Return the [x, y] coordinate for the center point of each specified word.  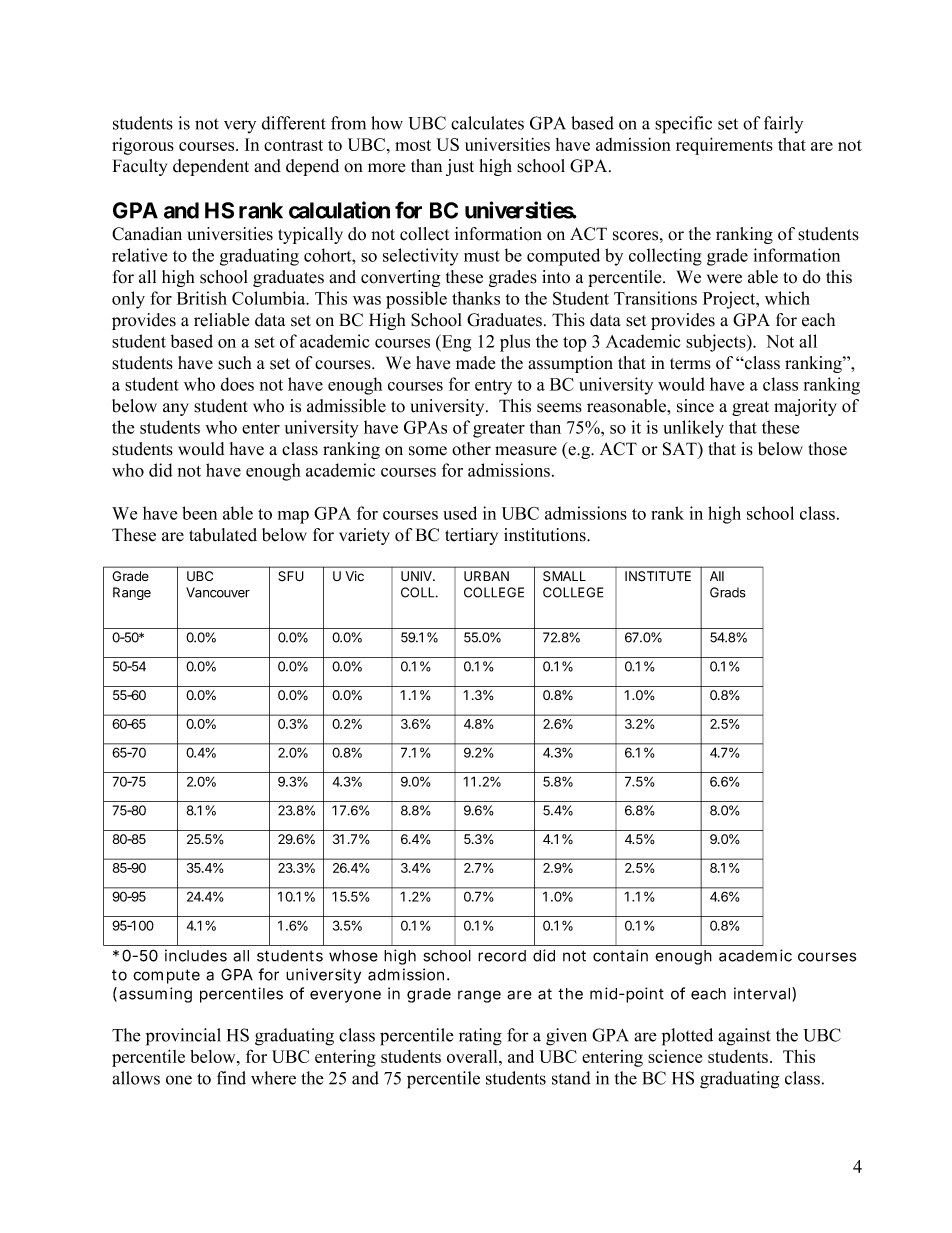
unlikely [693, 429]
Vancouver [218, 592]
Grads [728, 592]
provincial [183, 1037]
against [744, 1037]
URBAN [486, 576]
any [176, 409]
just [460, 167]
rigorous [143, 146]
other [471, 449]
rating [480, 1037]
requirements [724, 146]
